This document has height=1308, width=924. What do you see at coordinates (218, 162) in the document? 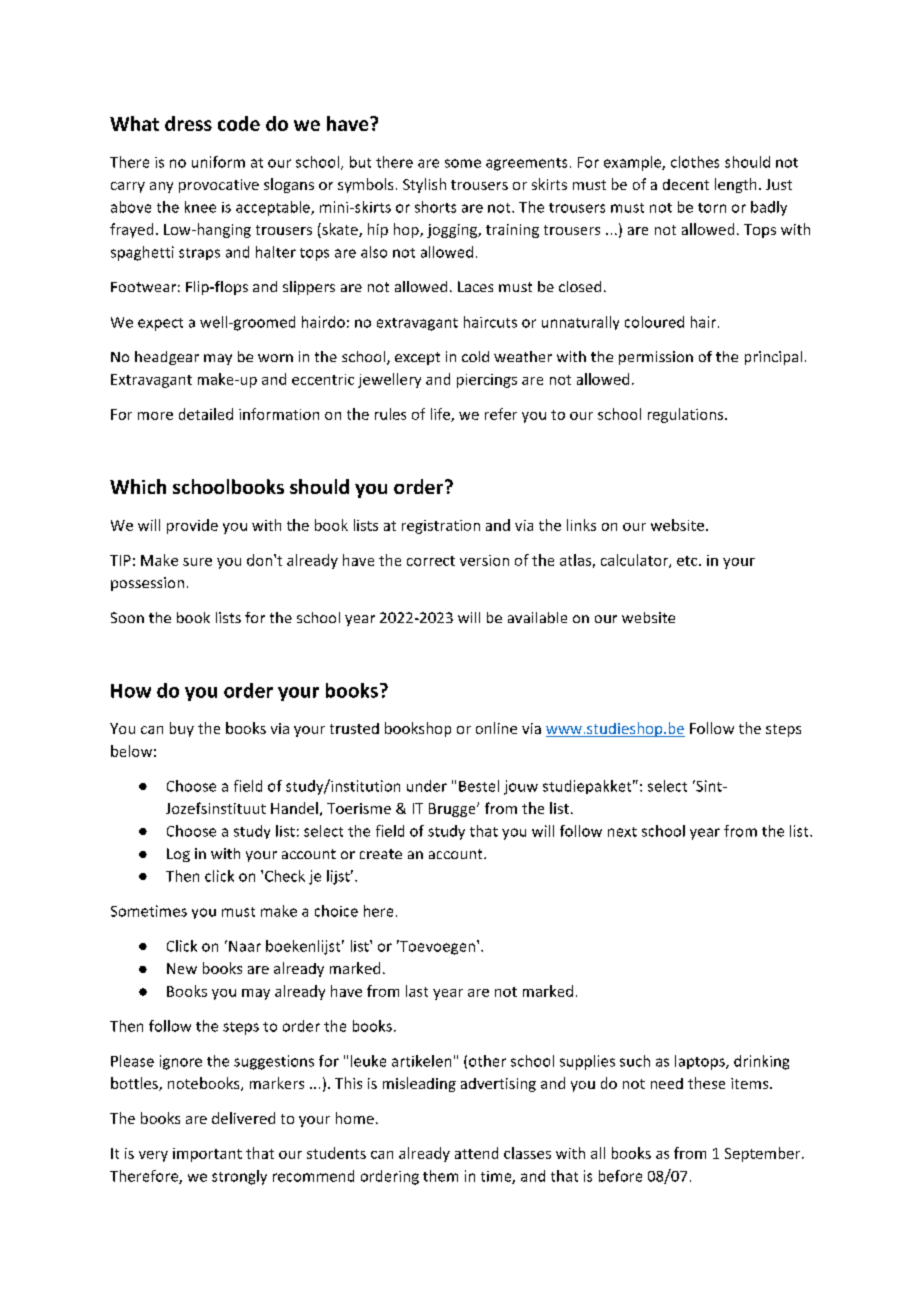
I see `uniform` at bounding box center [218, 162].
